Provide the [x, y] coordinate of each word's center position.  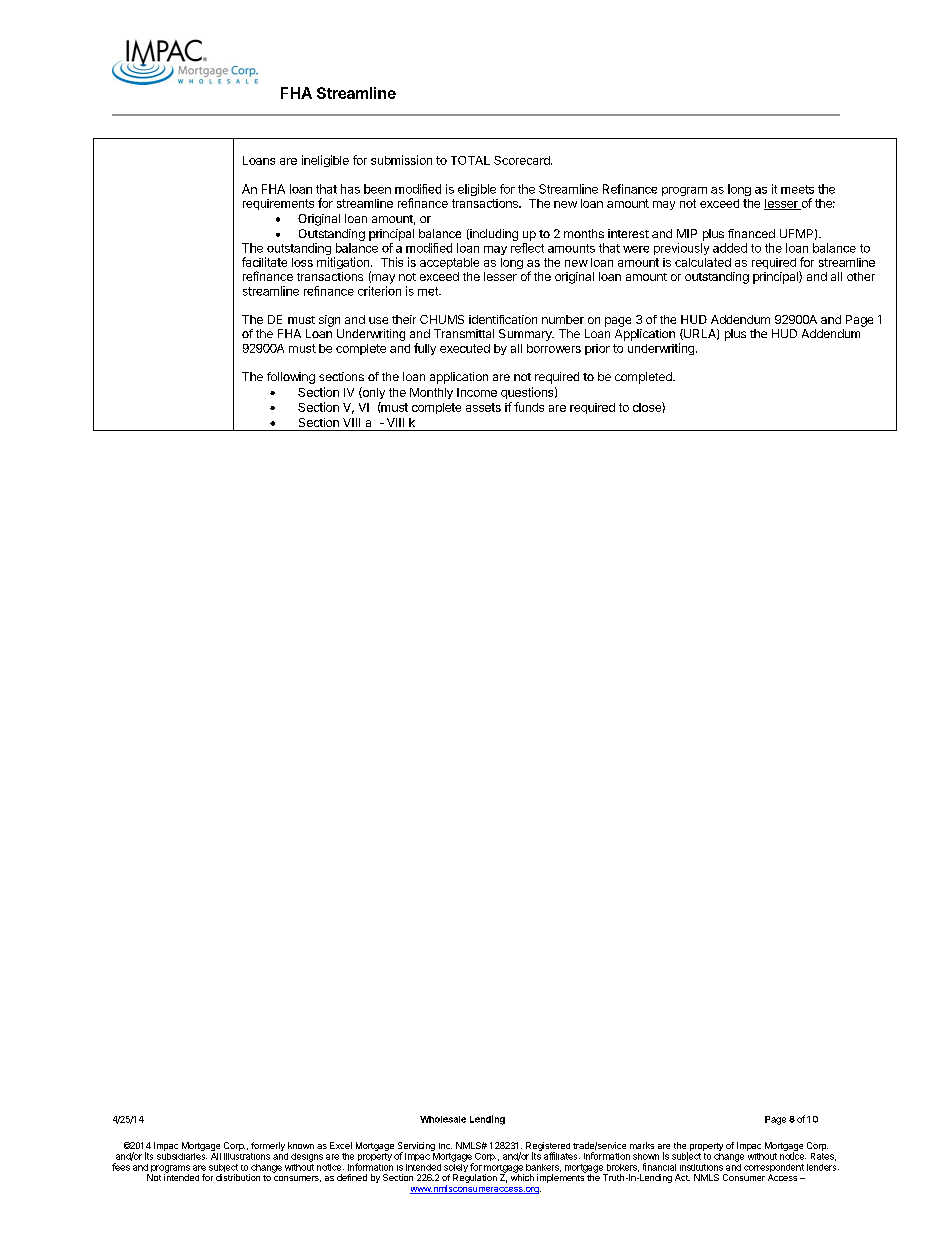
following [291, 378]
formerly [268, 1146]
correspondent [774, 1169]
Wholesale [443, 1119]
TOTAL [470, 160]
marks [642, 1145]
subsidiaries [182, 1155]
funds [529, 407]
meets [797, 189]
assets [483, 407]
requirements [278, 204]
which [522, 1176]
